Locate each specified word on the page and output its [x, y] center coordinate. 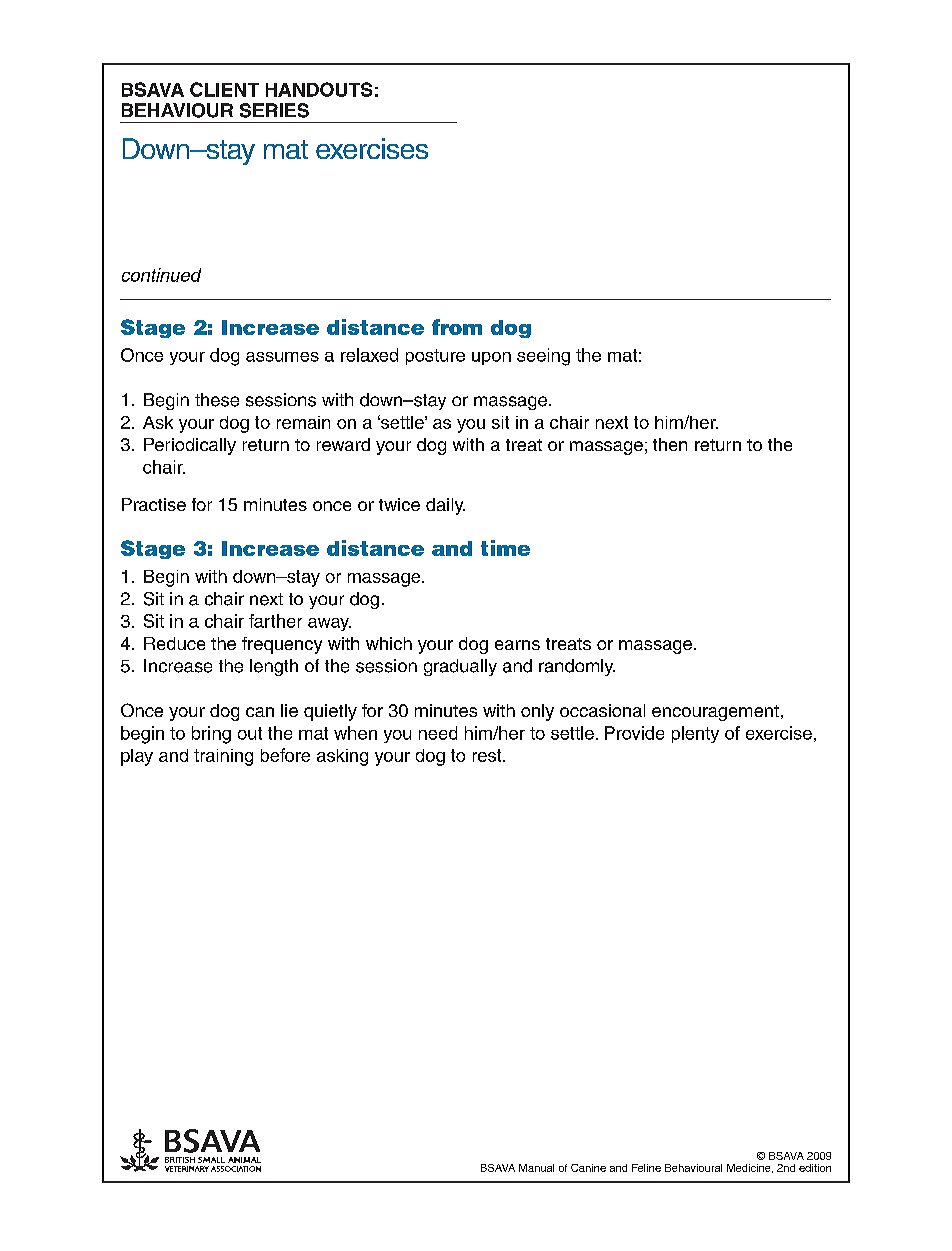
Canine [588, 1168]
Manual [536, 1168]
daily [445, 506]
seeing [543, 357]
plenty [695, 734]
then [670, 444]
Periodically [190, 446]
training [223, 757]
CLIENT [224, 89]
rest [488, 755]
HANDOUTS [319, 89]
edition [815, 1168]
